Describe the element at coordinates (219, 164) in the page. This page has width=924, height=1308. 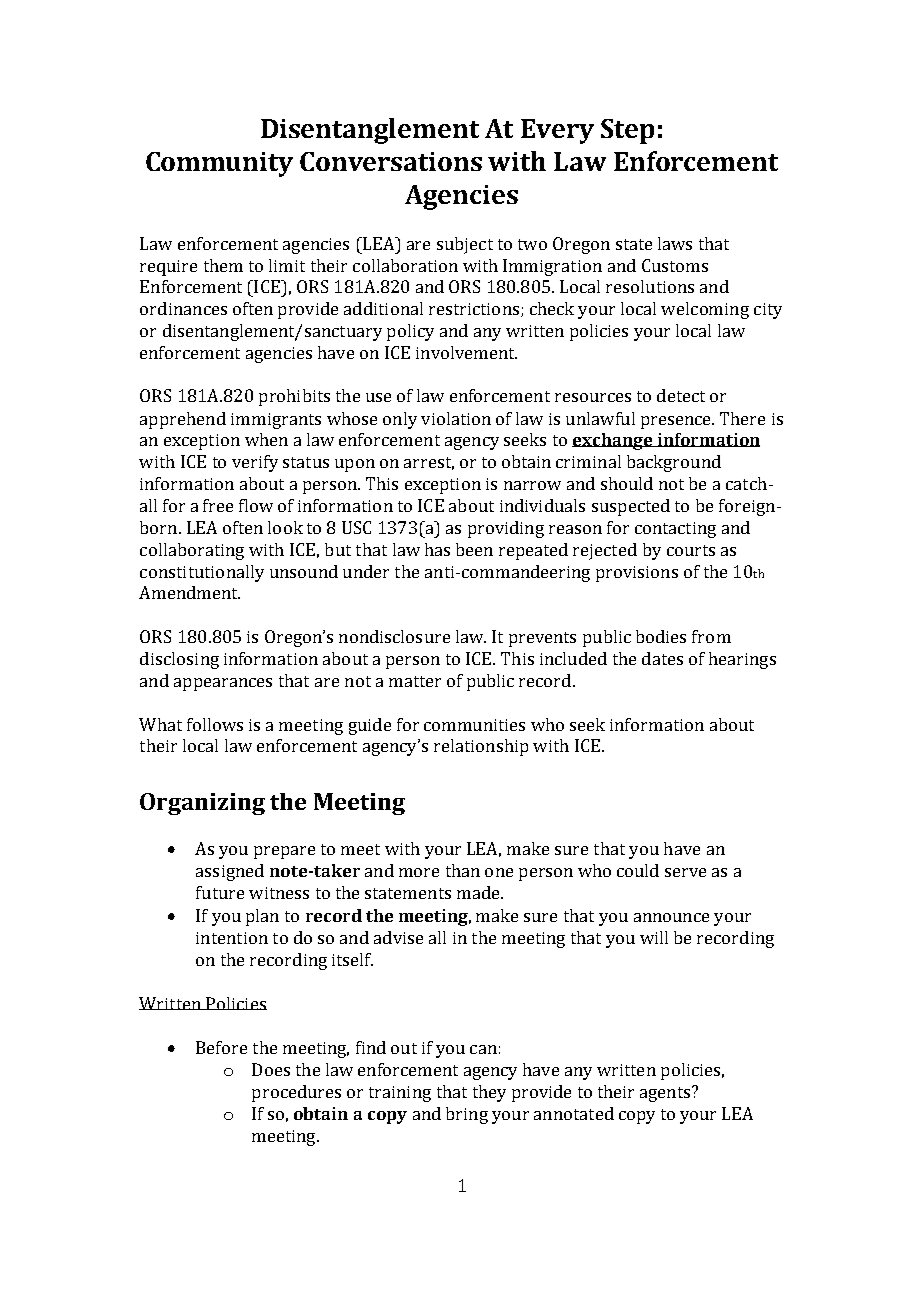
I see `Community` at that location.
